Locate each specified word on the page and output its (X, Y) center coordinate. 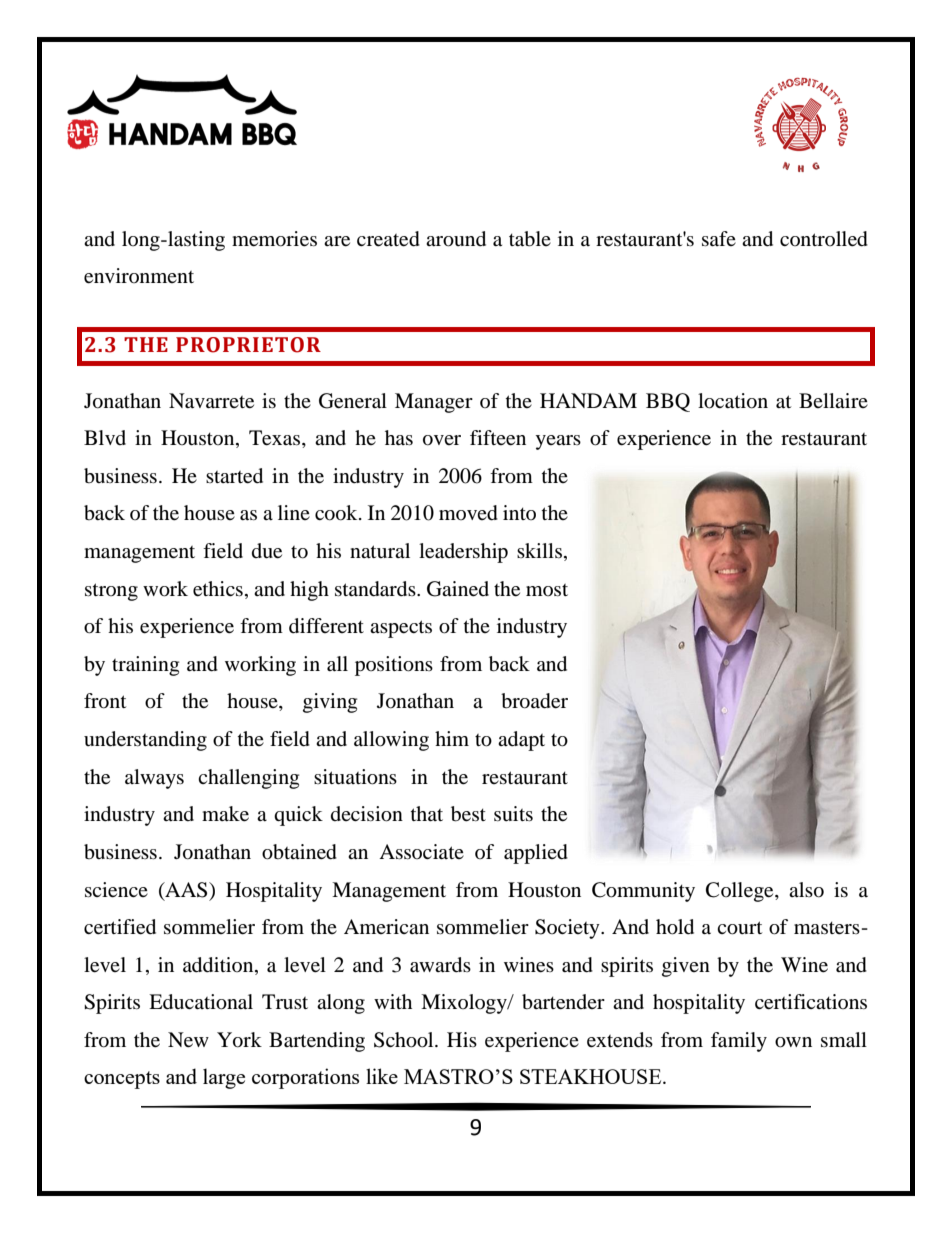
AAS (186, 890)
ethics (218, 589)
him (452, 738)
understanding (145, 741)
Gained (458, 589)
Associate (421, 851)
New (188, 1040)
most (547, 590)
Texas (276, 439)
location (733, 401)
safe (719, 238)
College (741, 892)
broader (534, 701)
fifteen (498, 438)
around (456, 239)
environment (139, 276)
